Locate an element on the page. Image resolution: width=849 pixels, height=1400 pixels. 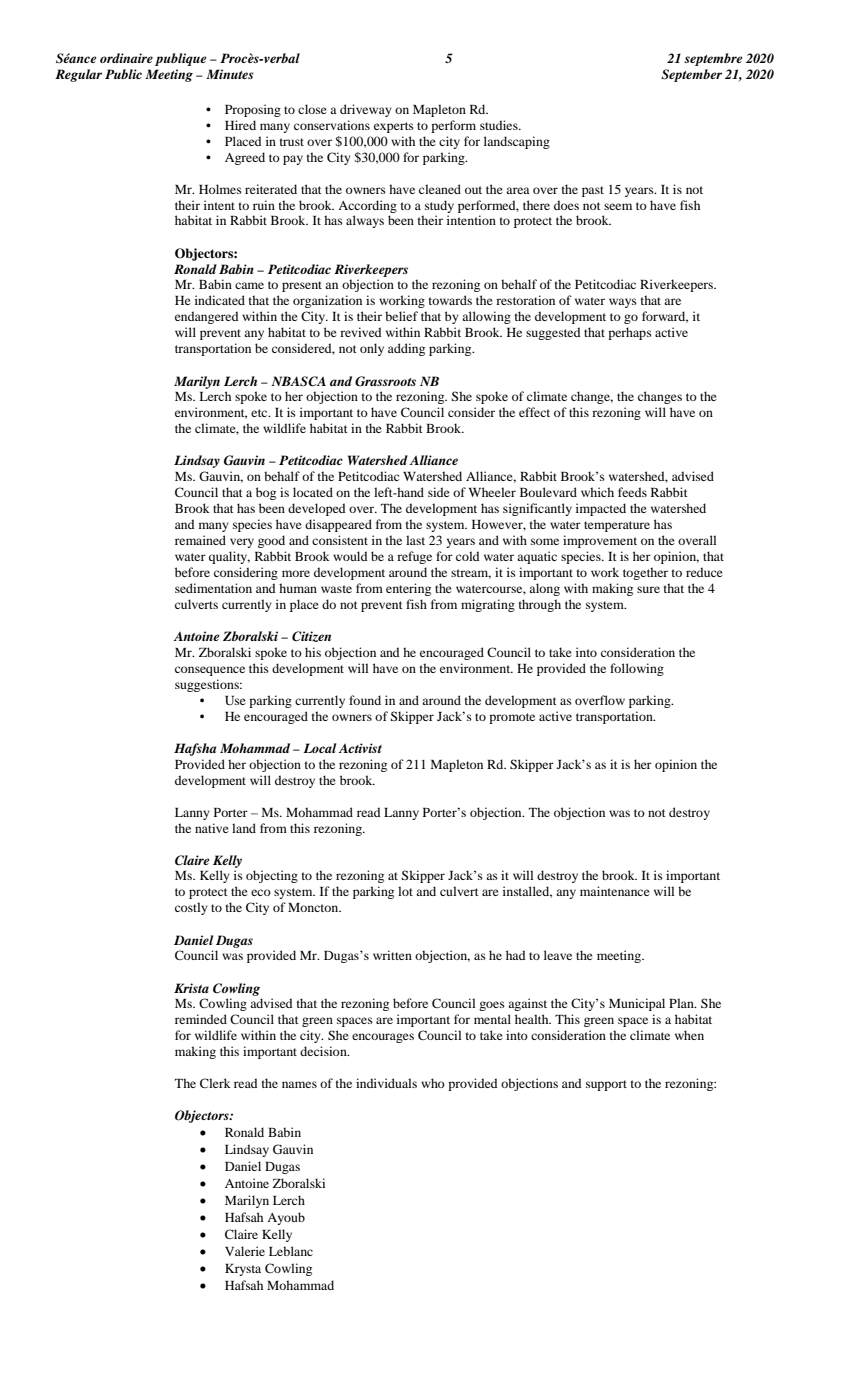
remained is located at coordinates (200, 540).
